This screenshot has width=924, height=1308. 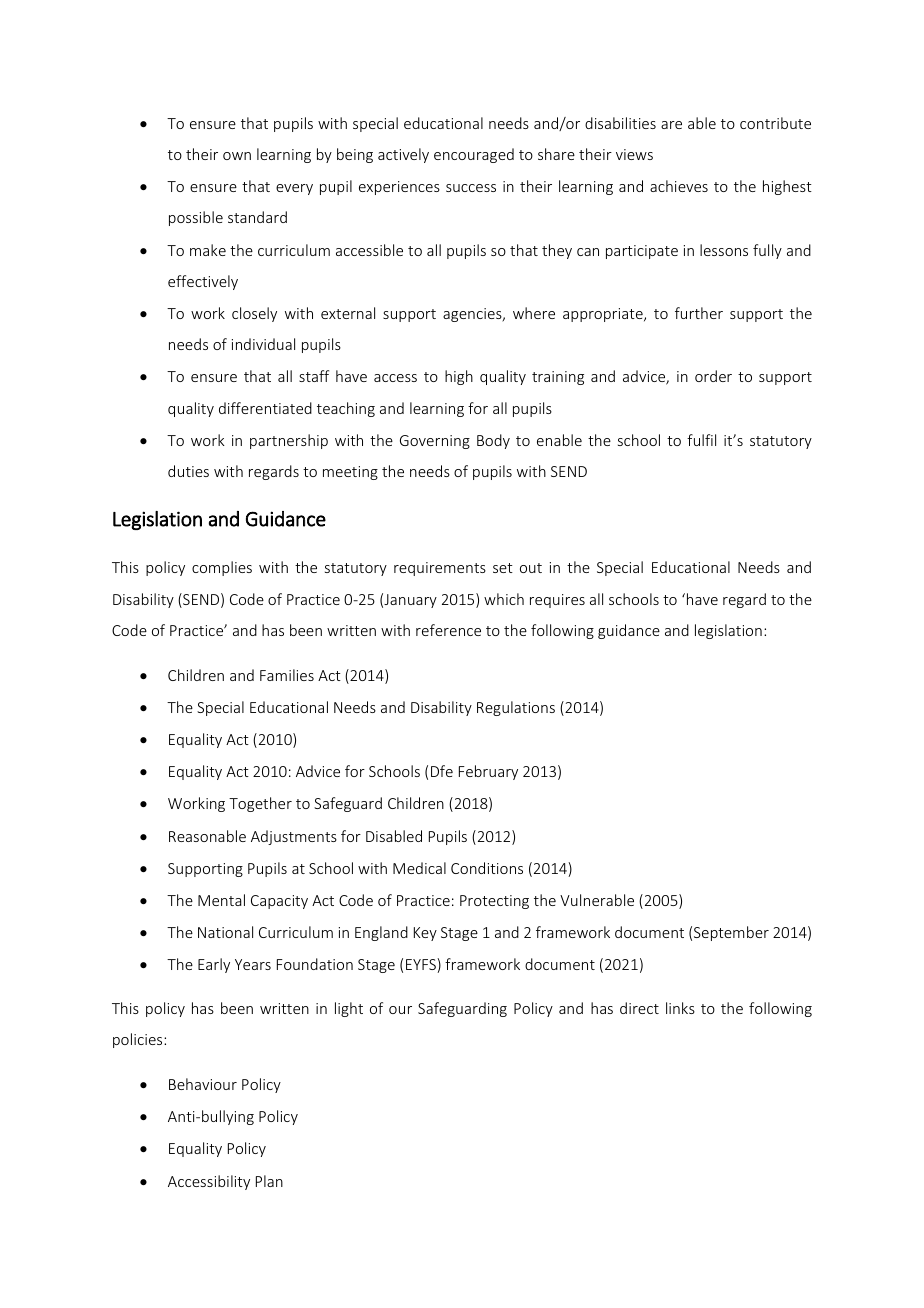 What do you see at coordinates (287, 675) in the screenshot?
I see `Families` at bounding box center [287, 675].
